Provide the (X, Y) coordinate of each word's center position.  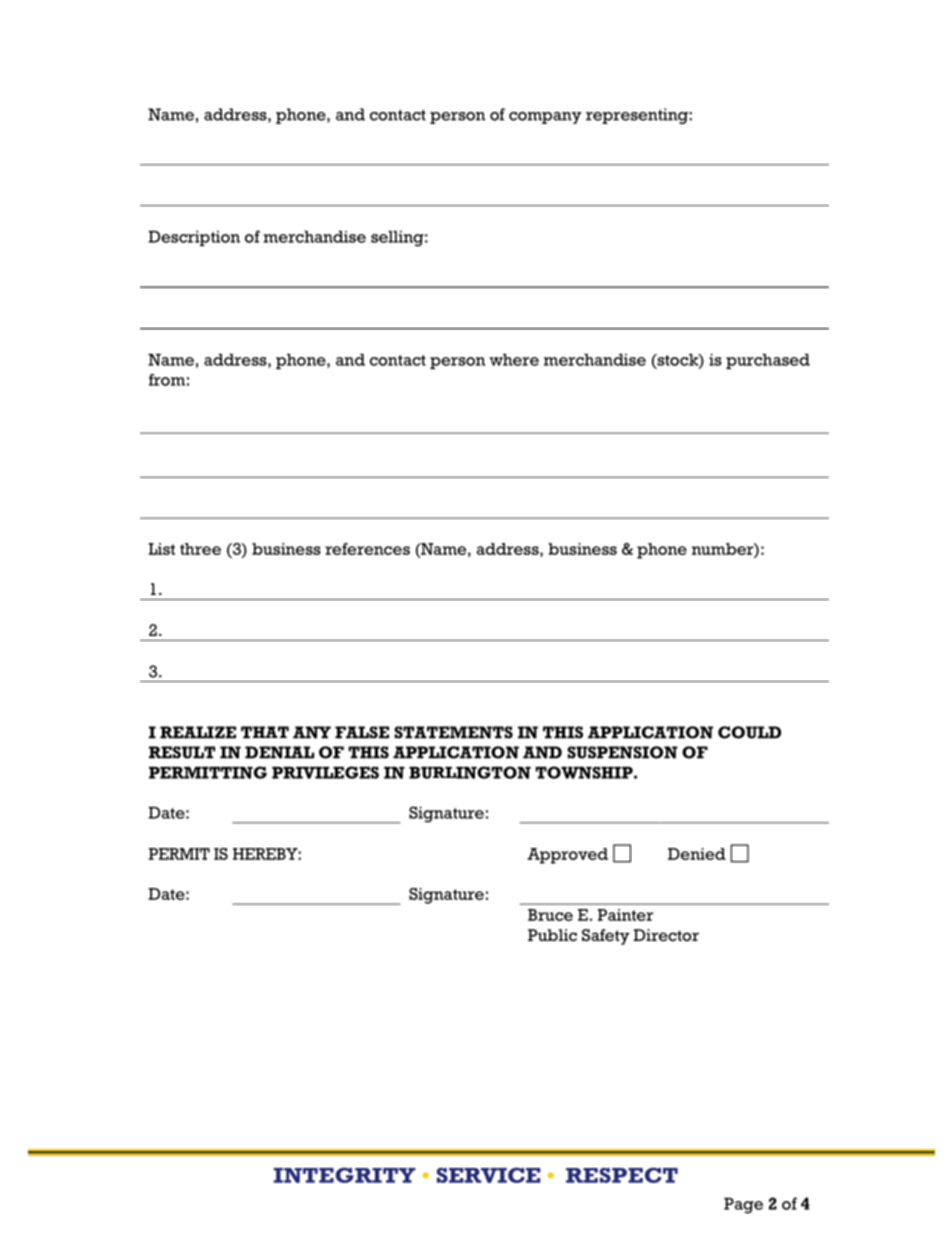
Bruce (550, 915)
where (514, 360)
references (367, 549)
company (545, 118)
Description (194, 238)
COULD (749, 732)
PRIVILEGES (325, 772)
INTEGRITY (345, 1175)
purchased (768, 361)
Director (666, 935)
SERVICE (488, 1175)
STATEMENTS (453, 732)
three (200, 549)
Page (743, 1206)
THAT (265, 732)
